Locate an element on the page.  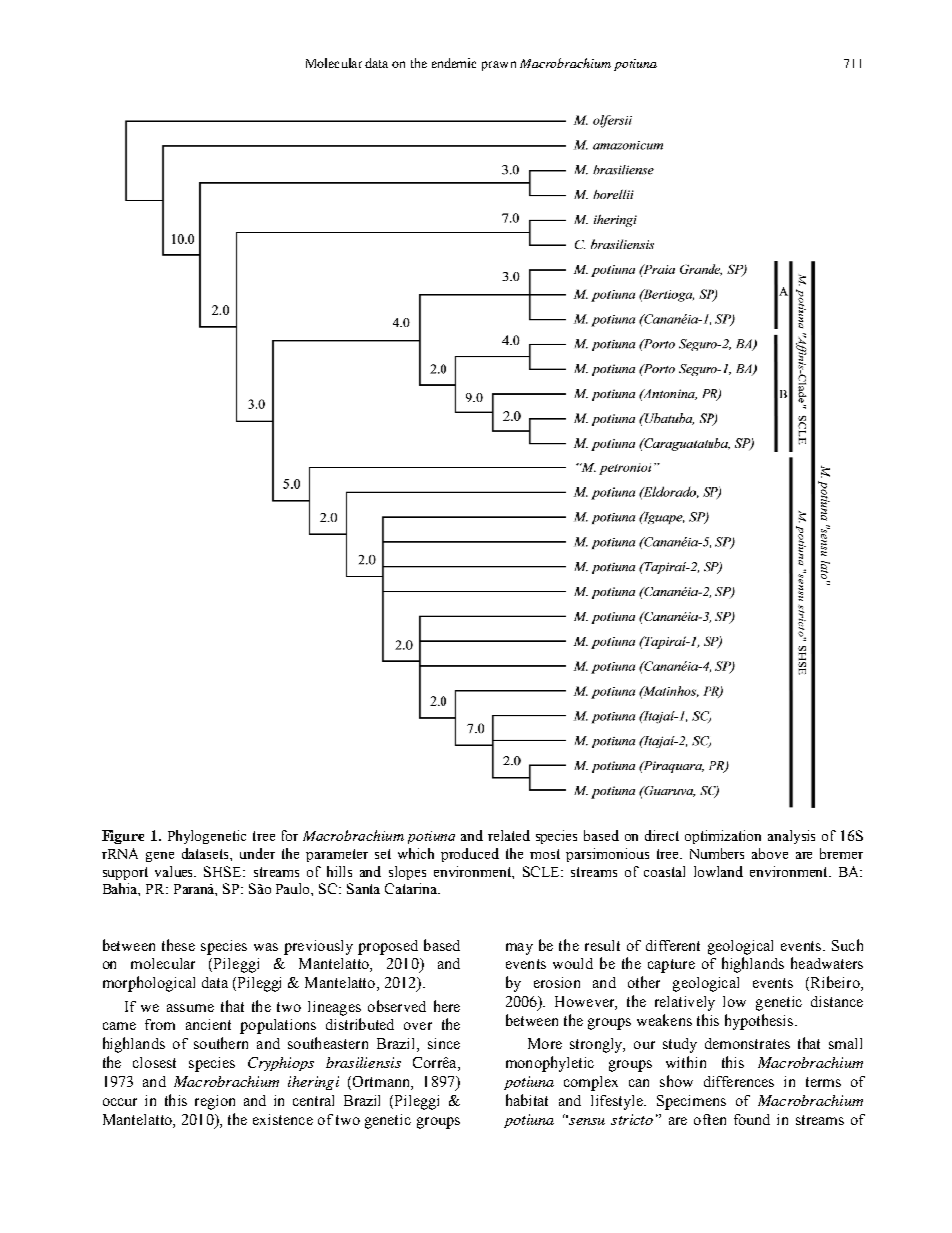
prawn is located at coordinates (499, 66).
